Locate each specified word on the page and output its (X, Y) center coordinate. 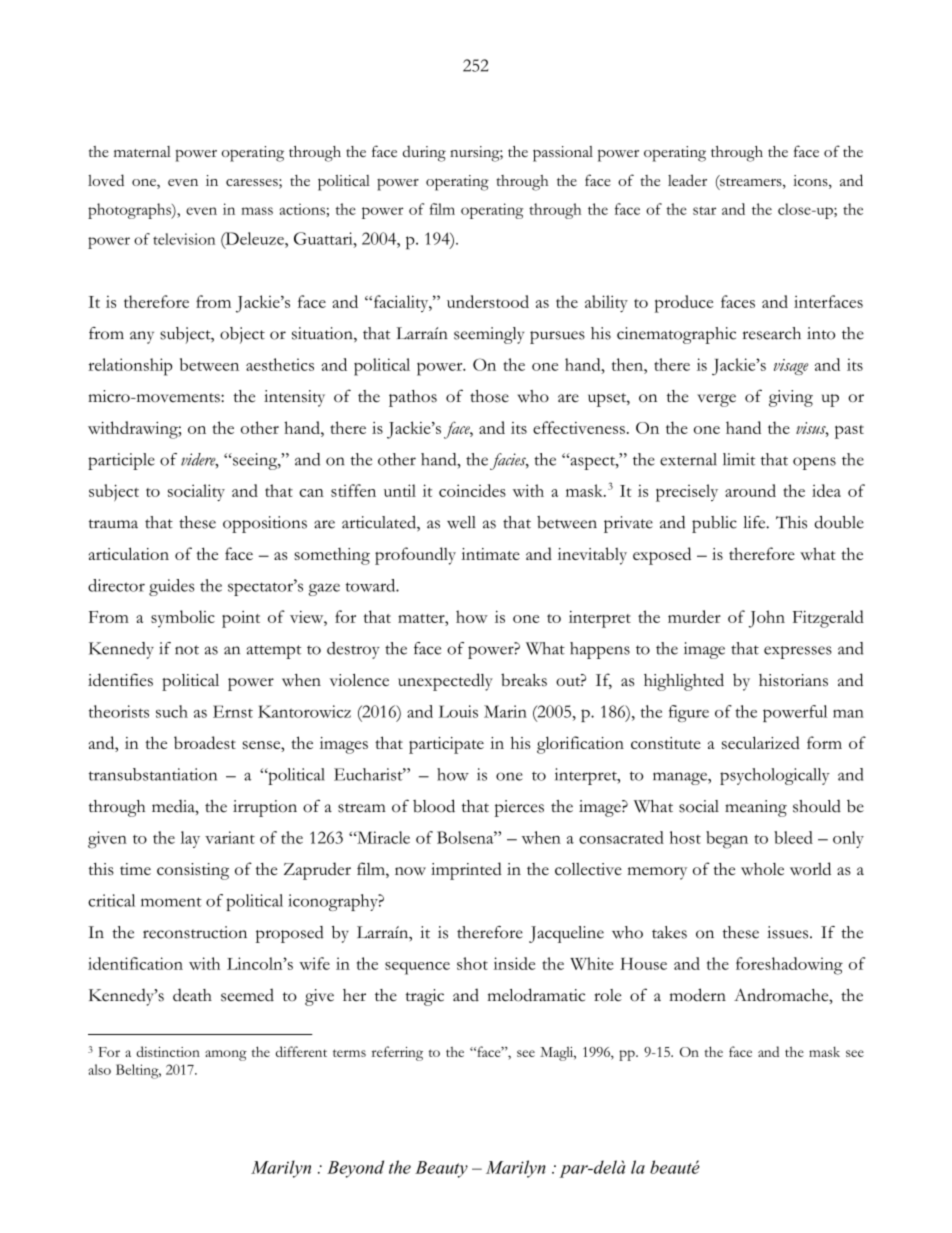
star (704, 210)
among (226, 1055)
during (424, 153)
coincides (472, 490)
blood (434, 806)
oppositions (265, 524)
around (750, 490)
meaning (756, 808)
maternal (142, 151)
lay (190, 839)
